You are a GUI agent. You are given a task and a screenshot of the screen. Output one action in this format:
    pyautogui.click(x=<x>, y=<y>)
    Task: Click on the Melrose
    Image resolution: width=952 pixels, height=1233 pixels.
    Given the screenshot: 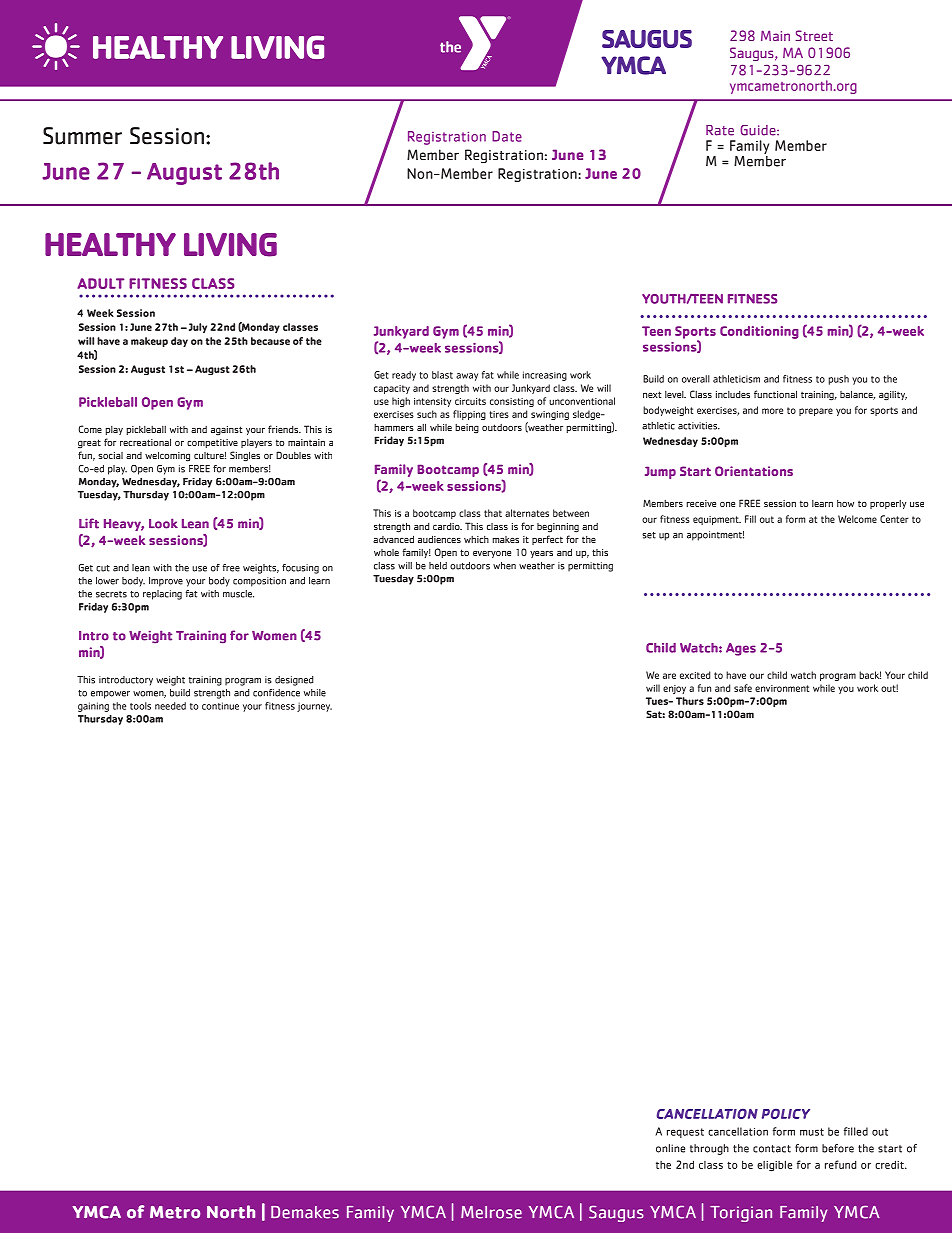 What is the action you would take?
    pyautogui.click(x=491, y=1212)
